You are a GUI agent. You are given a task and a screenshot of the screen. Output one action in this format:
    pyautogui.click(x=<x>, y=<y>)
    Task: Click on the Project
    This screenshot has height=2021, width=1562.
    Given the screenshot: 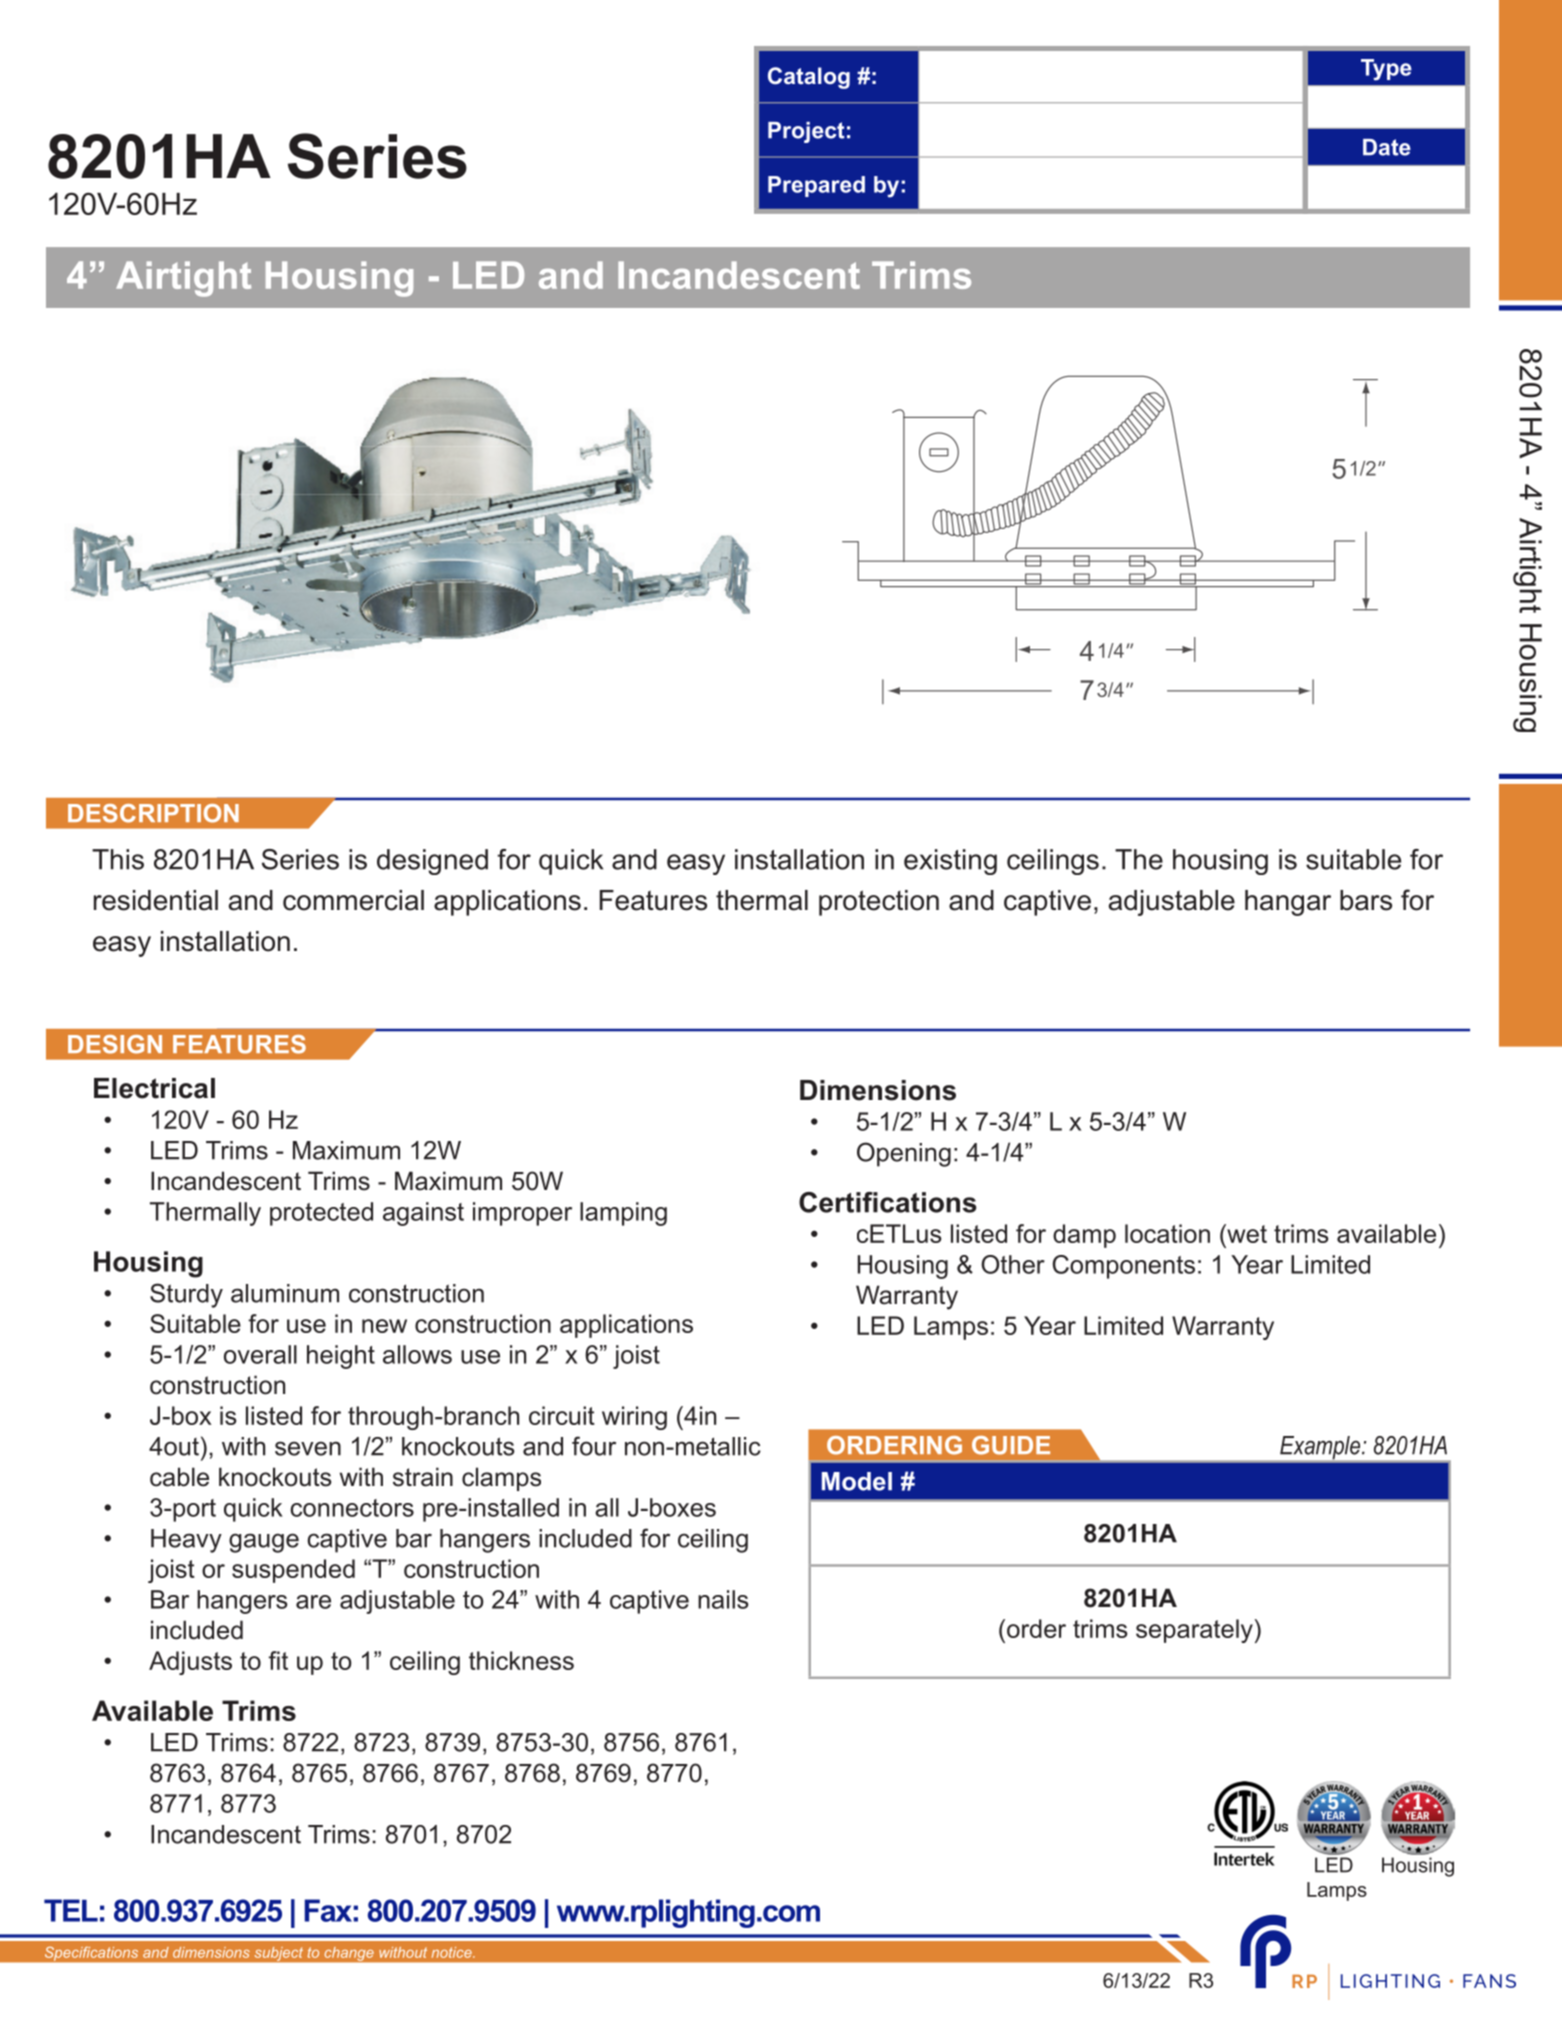 What is the action you would take?
    pyautogui.click(x=806, y=132)
